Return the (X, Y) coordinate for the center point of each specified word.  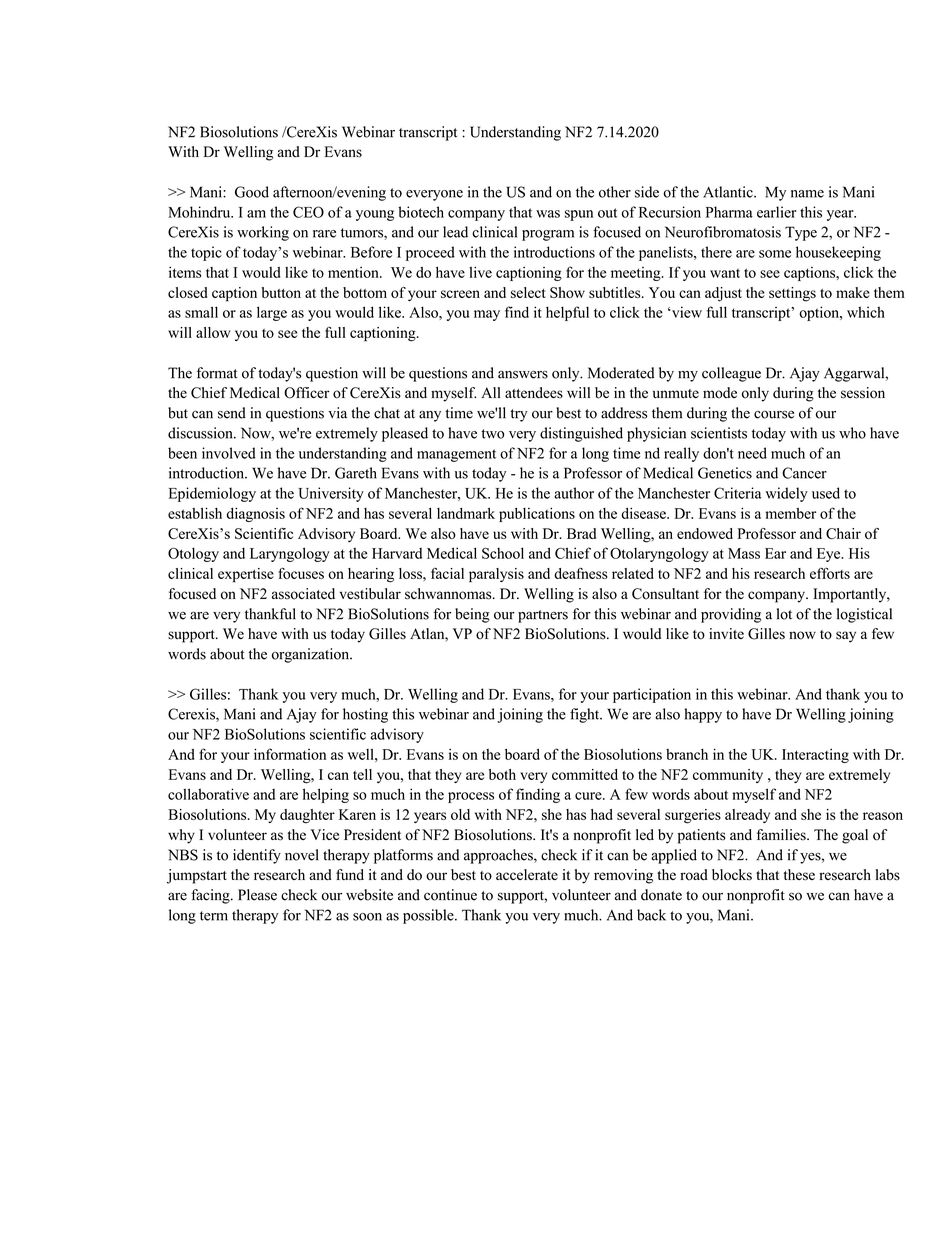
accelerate (527, 874)
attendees (534, 393)
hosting (365, 715)
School (503, 553)
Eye (830, 555)
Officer (307, 393)
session (863, 393)
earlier (777, 212)
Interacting (815, 756)
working (263, 233)
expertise (246, 575)
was (548, 214)
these (799, 875)
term (214, 916)
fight (586, 715)
